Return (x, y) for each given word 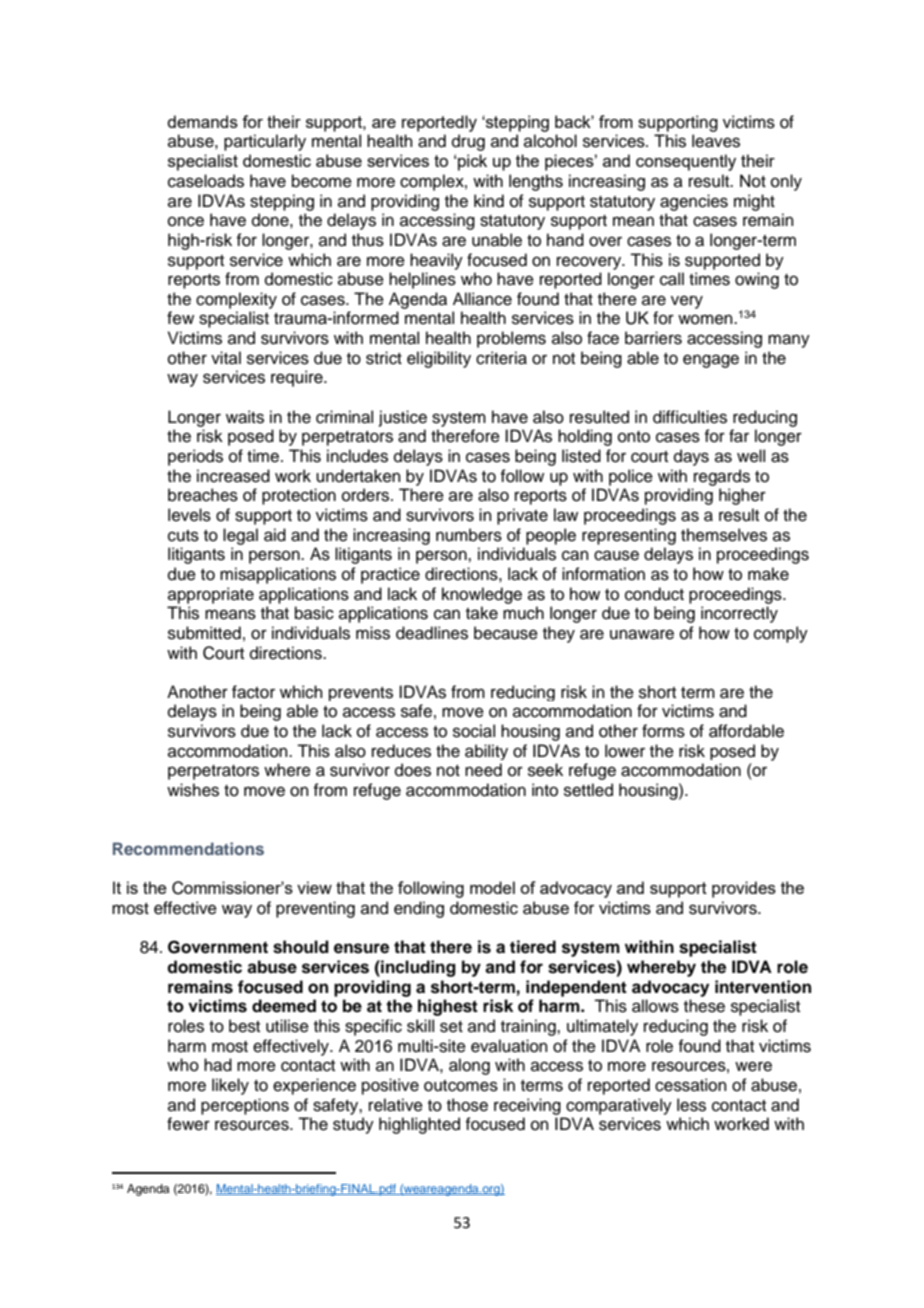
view (314, 887)
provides (744, 889)
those (467, 1105)
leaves (716, 141)
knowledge (482, 595)
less (691, 1105)
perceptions (245, 1106)
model (492, 887)
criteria (501, 358)
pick (472, 162)
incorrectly (739, 614)
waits (245, 417)
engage (711, 361)
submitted (204, 633)
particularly (265, 142)
